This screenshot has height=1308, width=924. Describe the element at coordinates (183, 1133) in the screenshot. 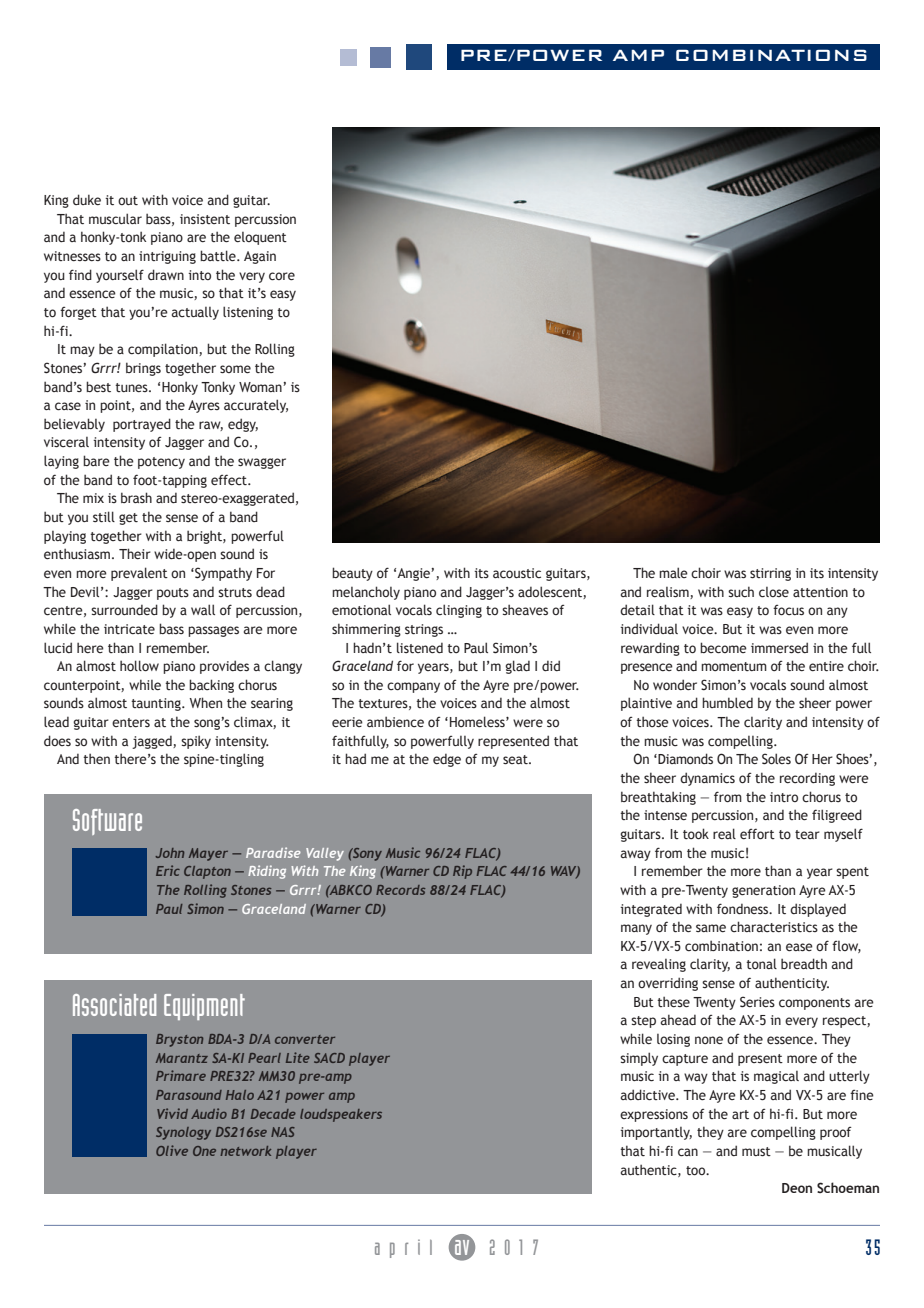

I see `Synology` at that location.
